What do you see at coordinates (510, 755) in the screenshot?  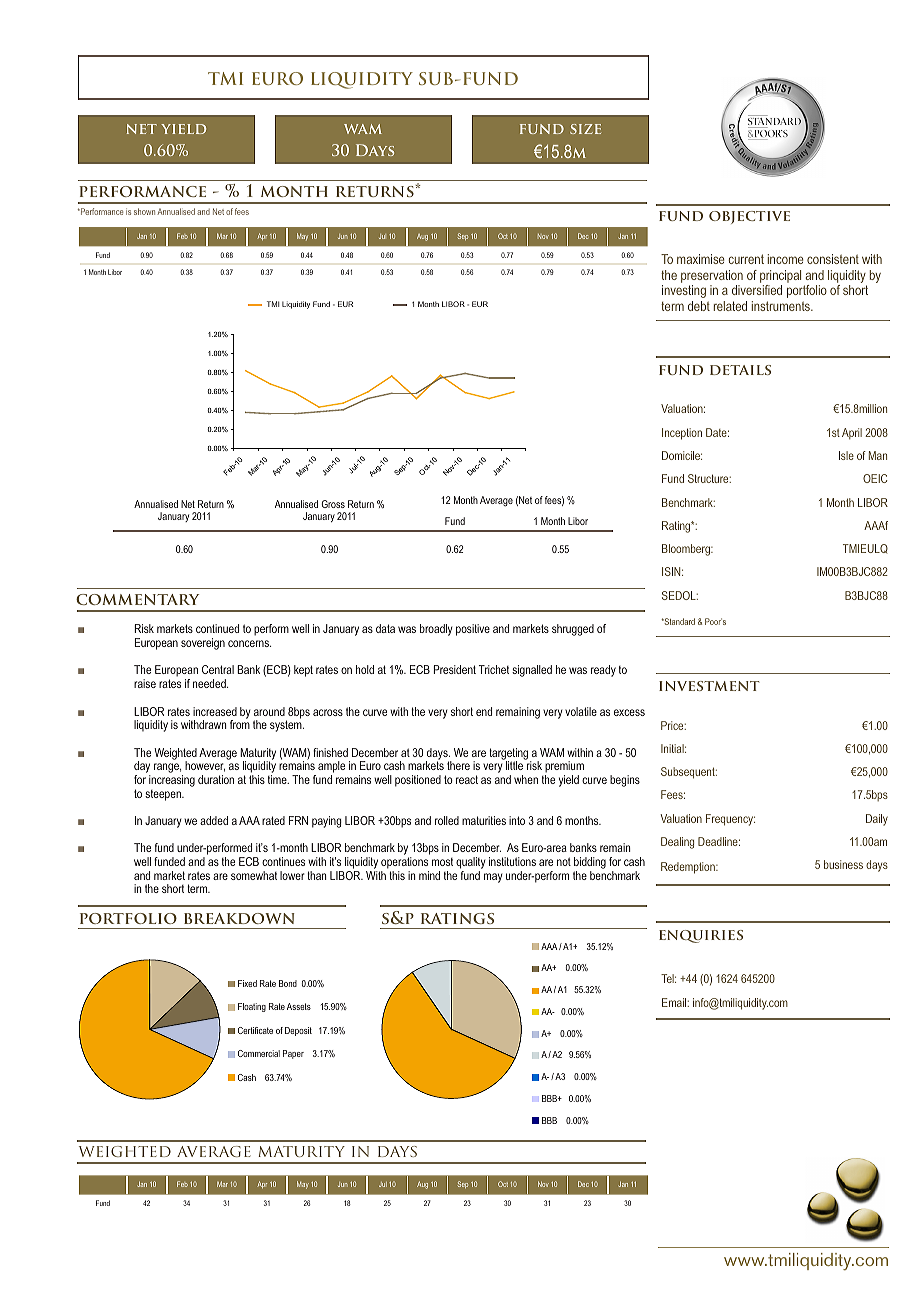 I see `targeting` at bounding box center [510, 755].
